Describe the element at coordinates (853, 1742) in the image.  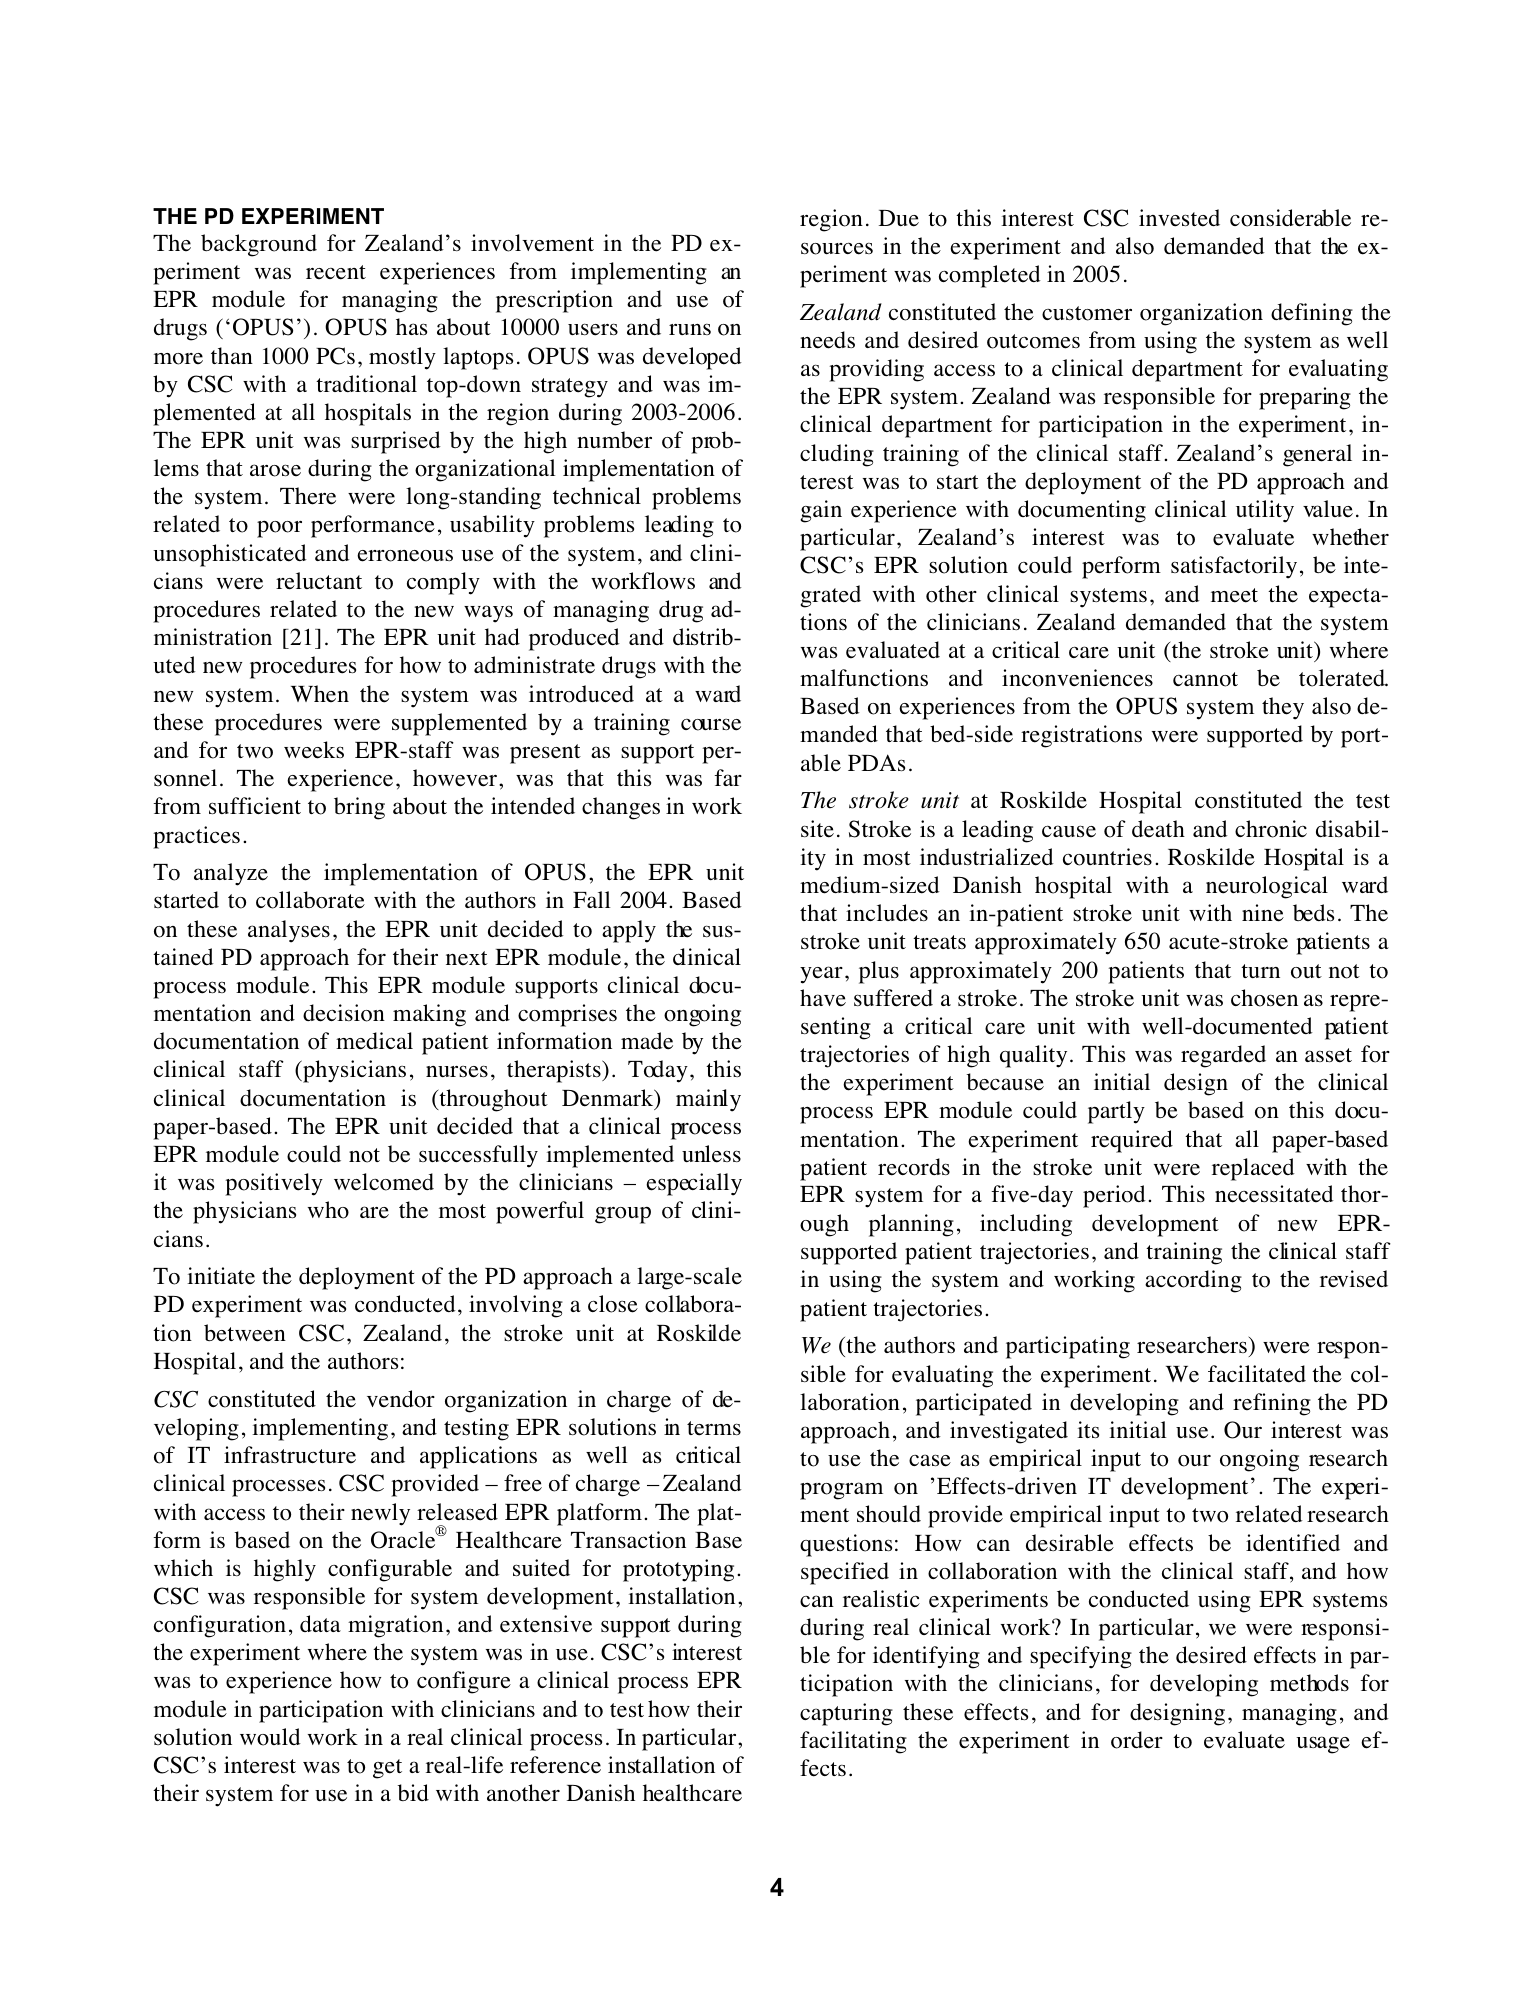
I see `facilitating` at that location.
